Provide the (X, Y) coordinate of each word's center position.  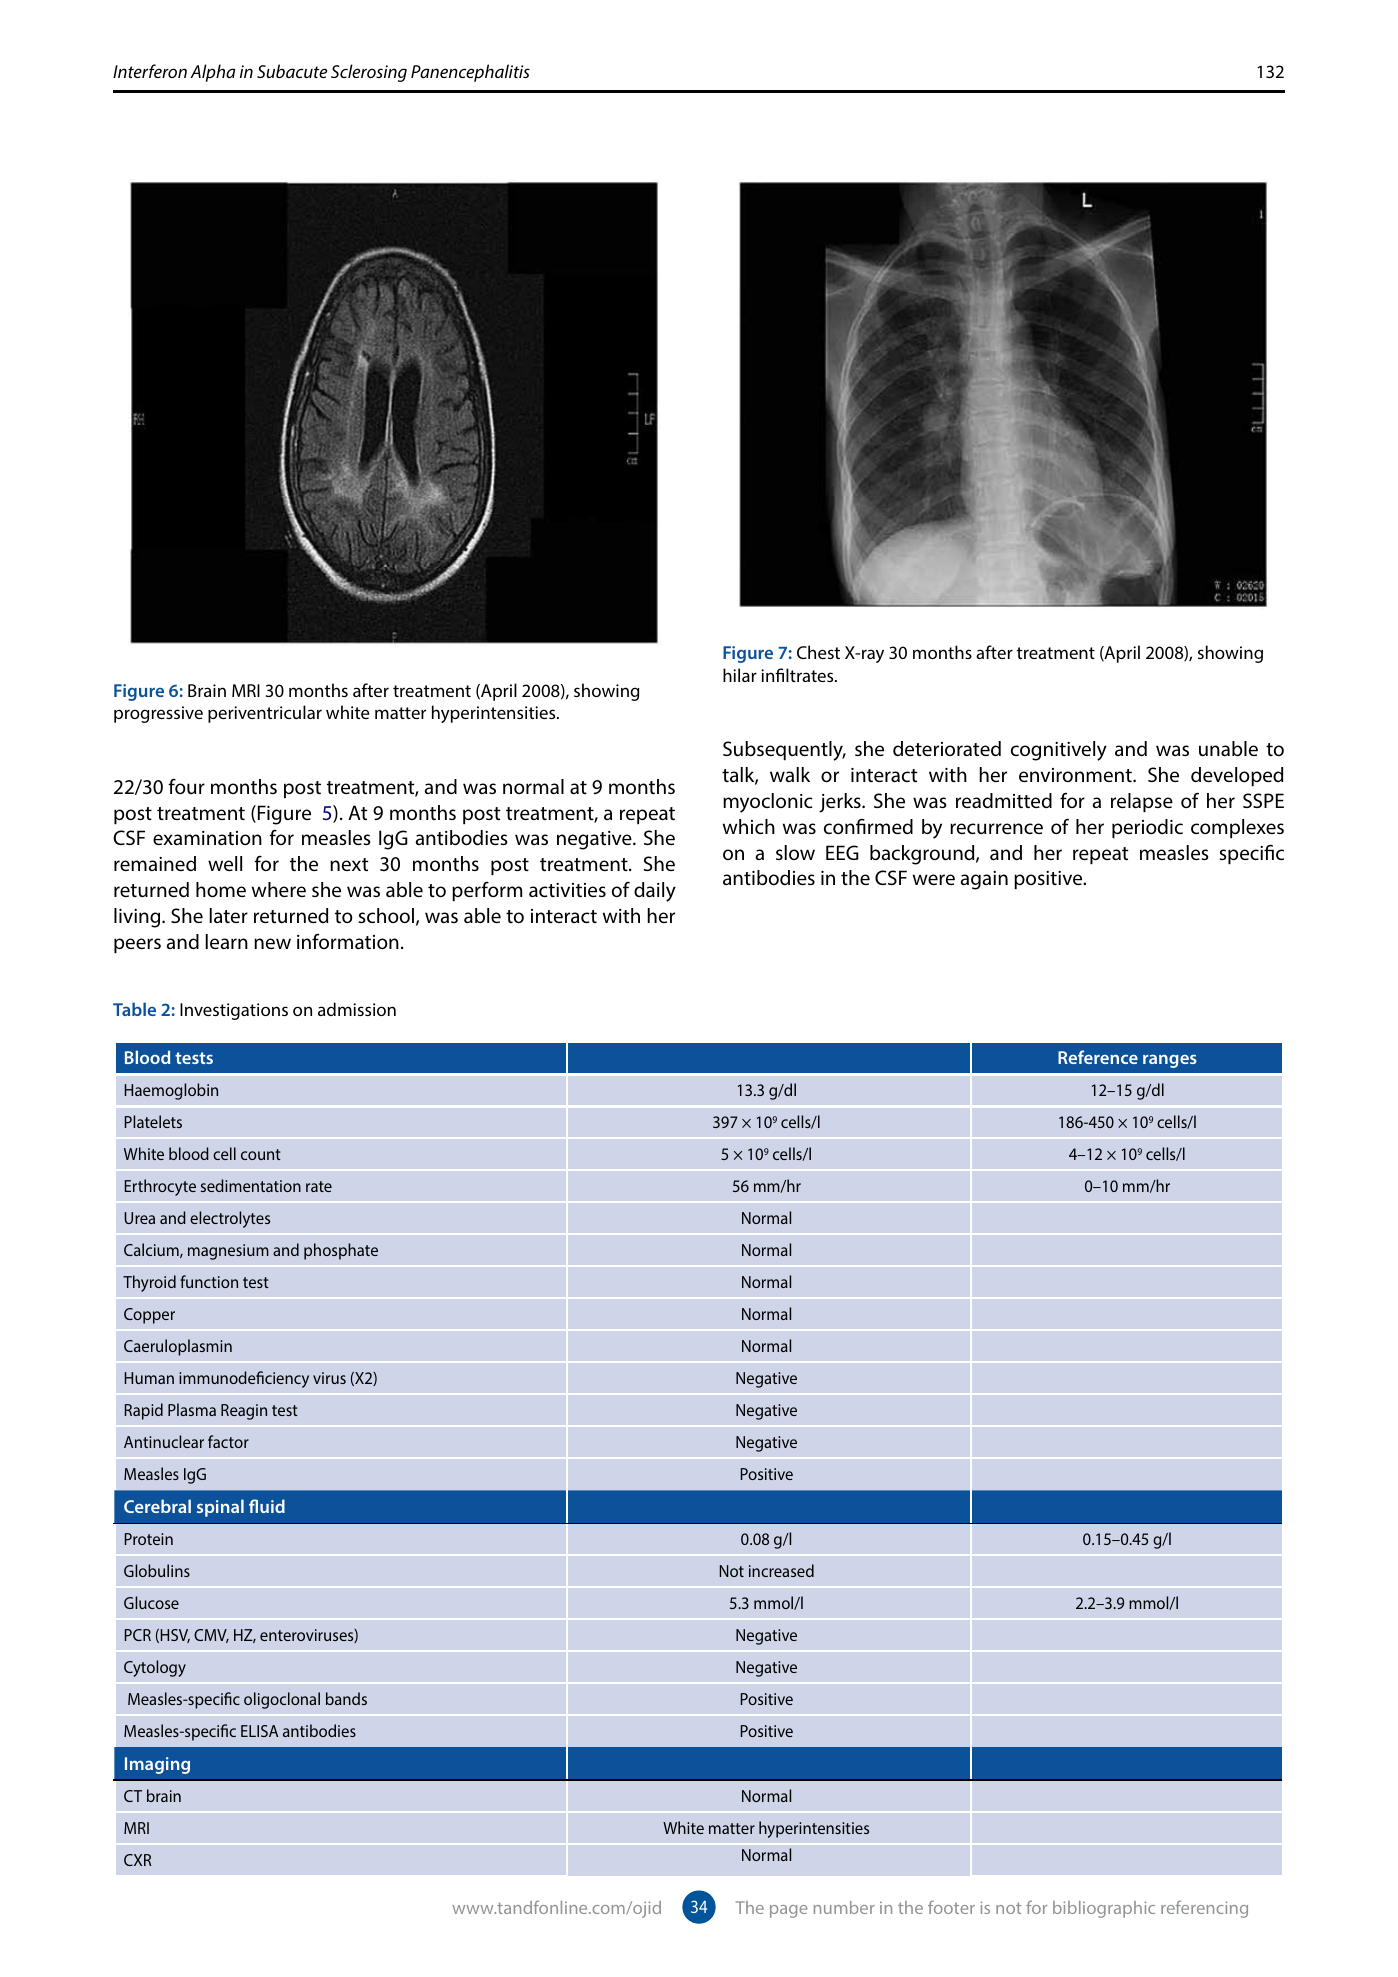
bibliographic (1104, 1909)
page (788, 1911)
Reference (1098, 1057)
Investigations (234, 1011)
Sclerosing (369, 73)
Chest (818, 652)
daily (655, 892)
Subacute (292, 71)
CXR (137, 1860)
